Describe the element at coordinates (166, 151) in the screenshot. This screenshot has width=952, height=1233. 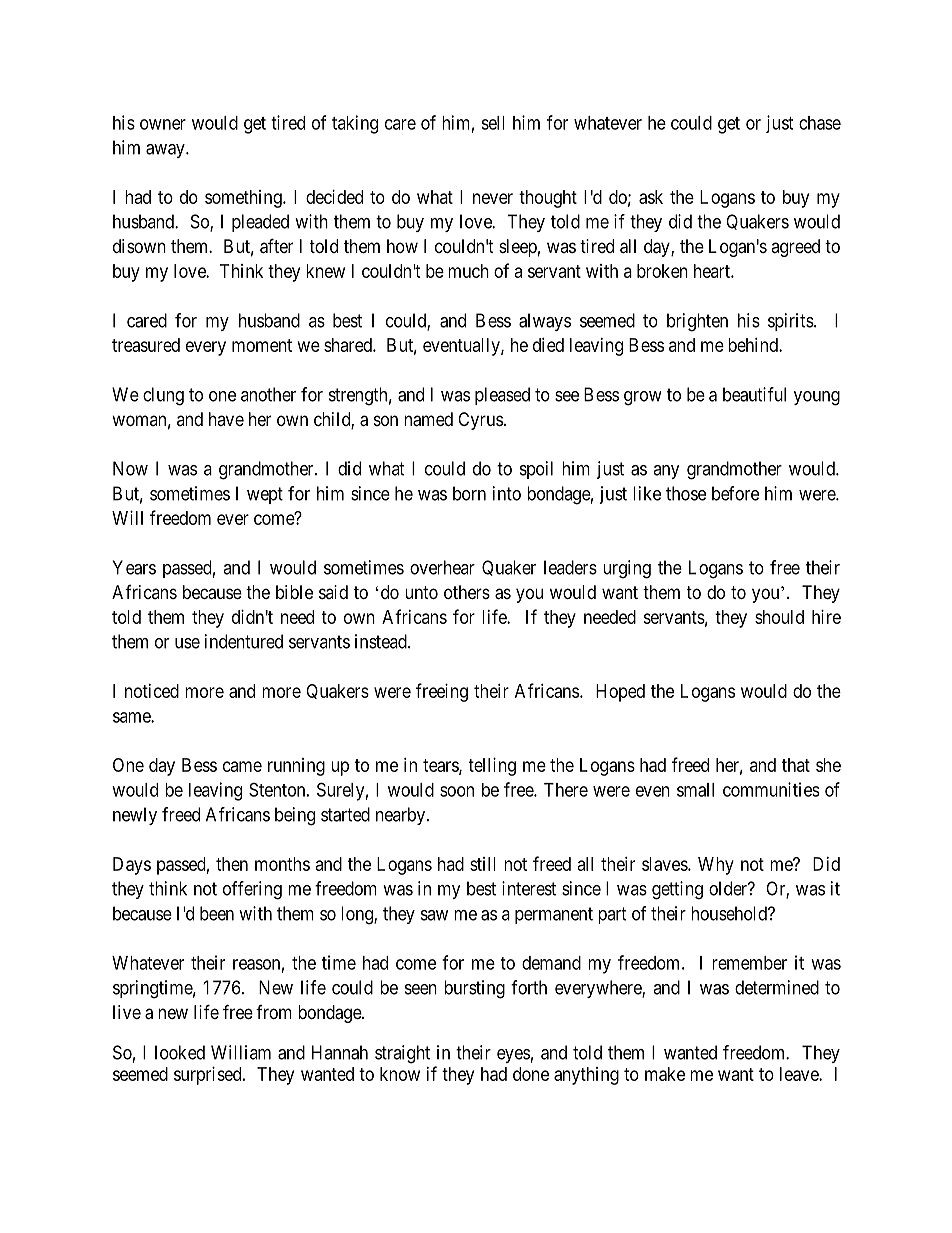
I see `away` at that location.
